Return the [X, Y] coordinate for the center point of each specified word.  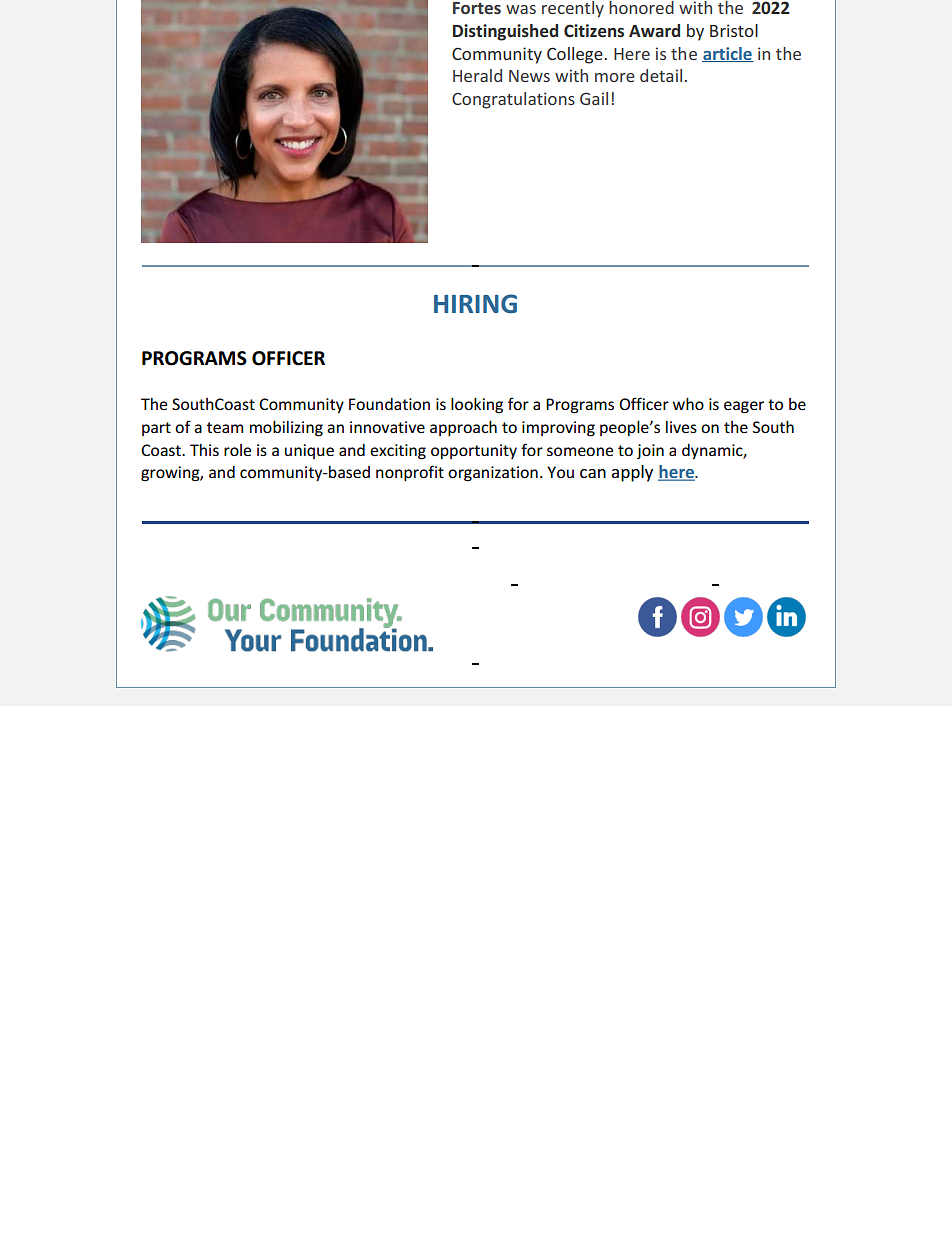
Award [654, 30]
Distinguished [505, 32]
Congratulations [513, 100]
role [237, 450]
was [521, 9]
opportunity [474, 451]
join [650, 451]
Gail [594, 98]
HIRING [475, 304]
